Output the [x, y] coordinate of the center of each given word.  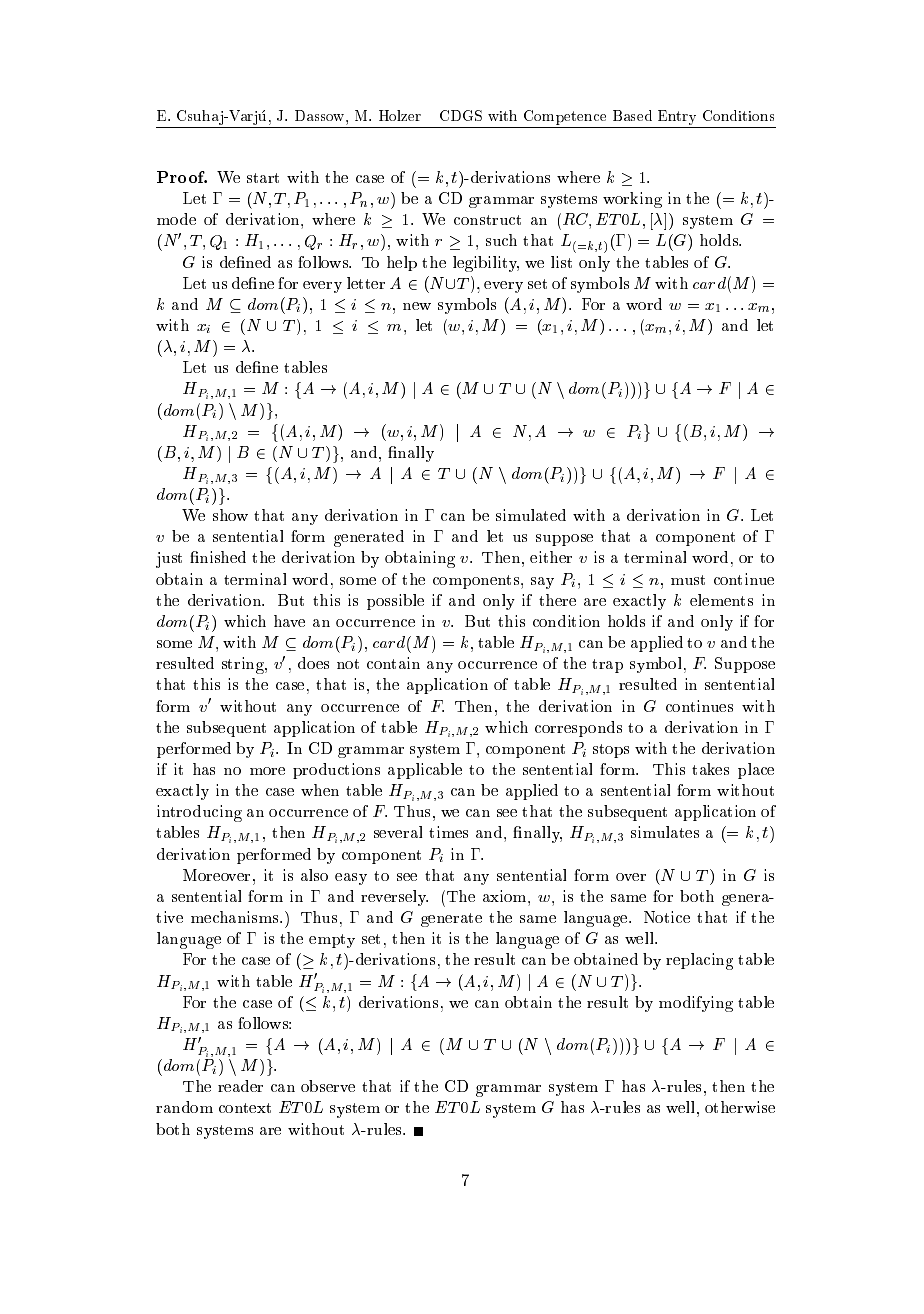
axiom [506, 896]
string [244, 665]
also [314, 875]
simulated [531, 515]
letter [366, 283]
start [263, 178]
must [688, 580]
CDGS [461, 115]
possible [395, 602]
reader [240, 1086]
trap [607, 666]
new [417, 306]
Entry [677, 117]
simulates [665, 832]
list [561, 262]
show [230, 515]
